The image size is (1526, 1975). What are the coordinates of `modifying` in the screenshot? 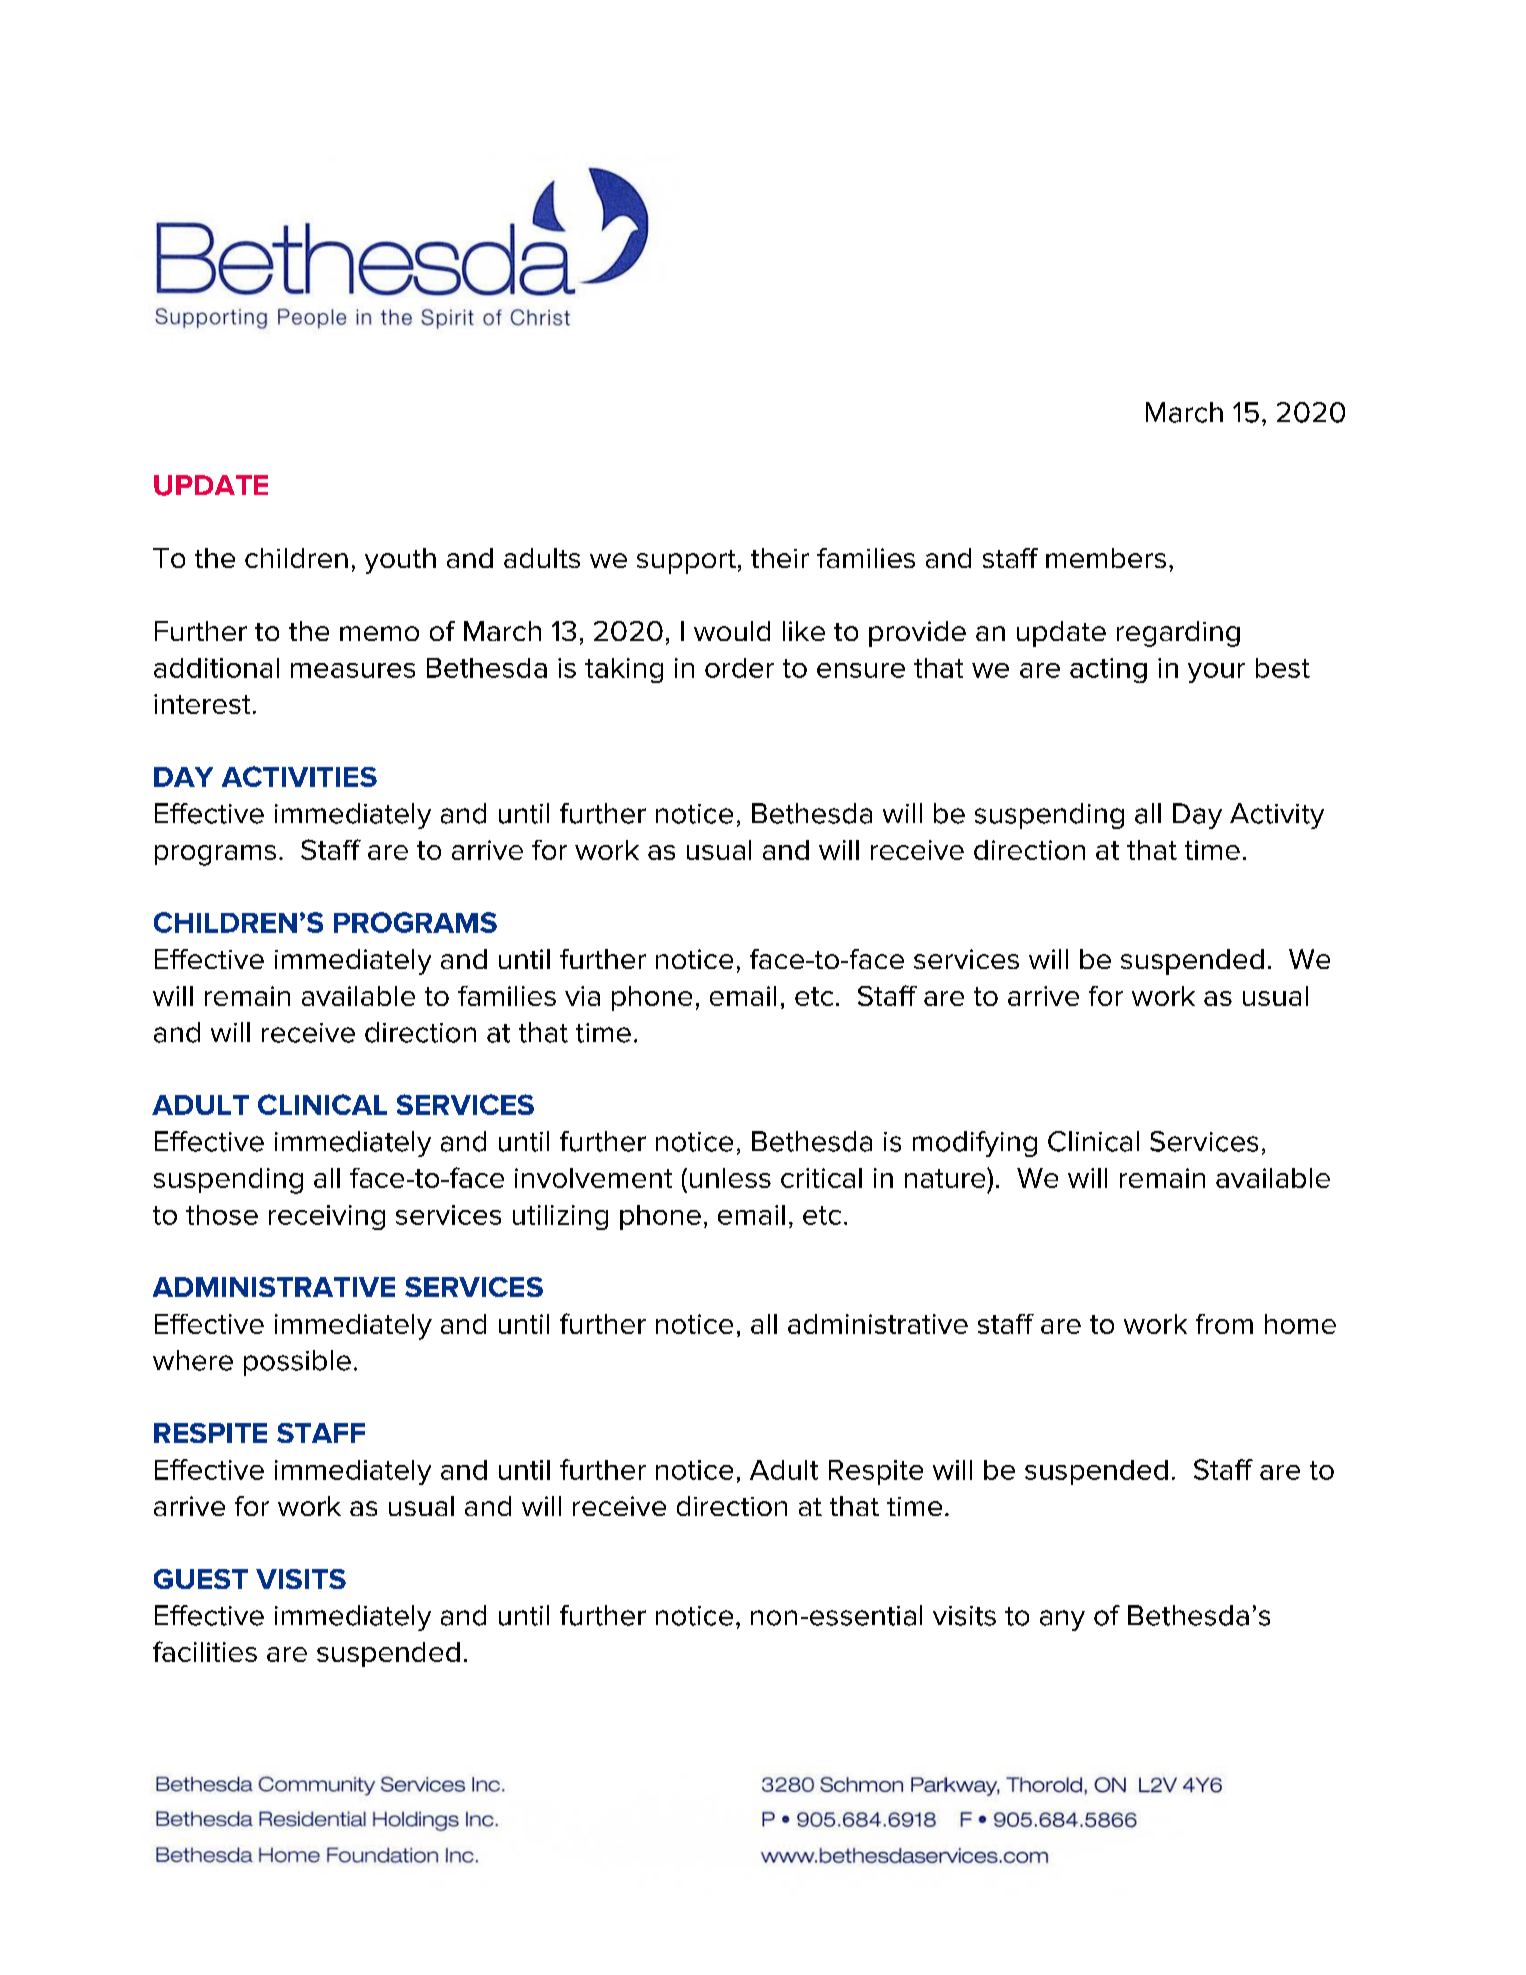 It's located at (975, 1144).
